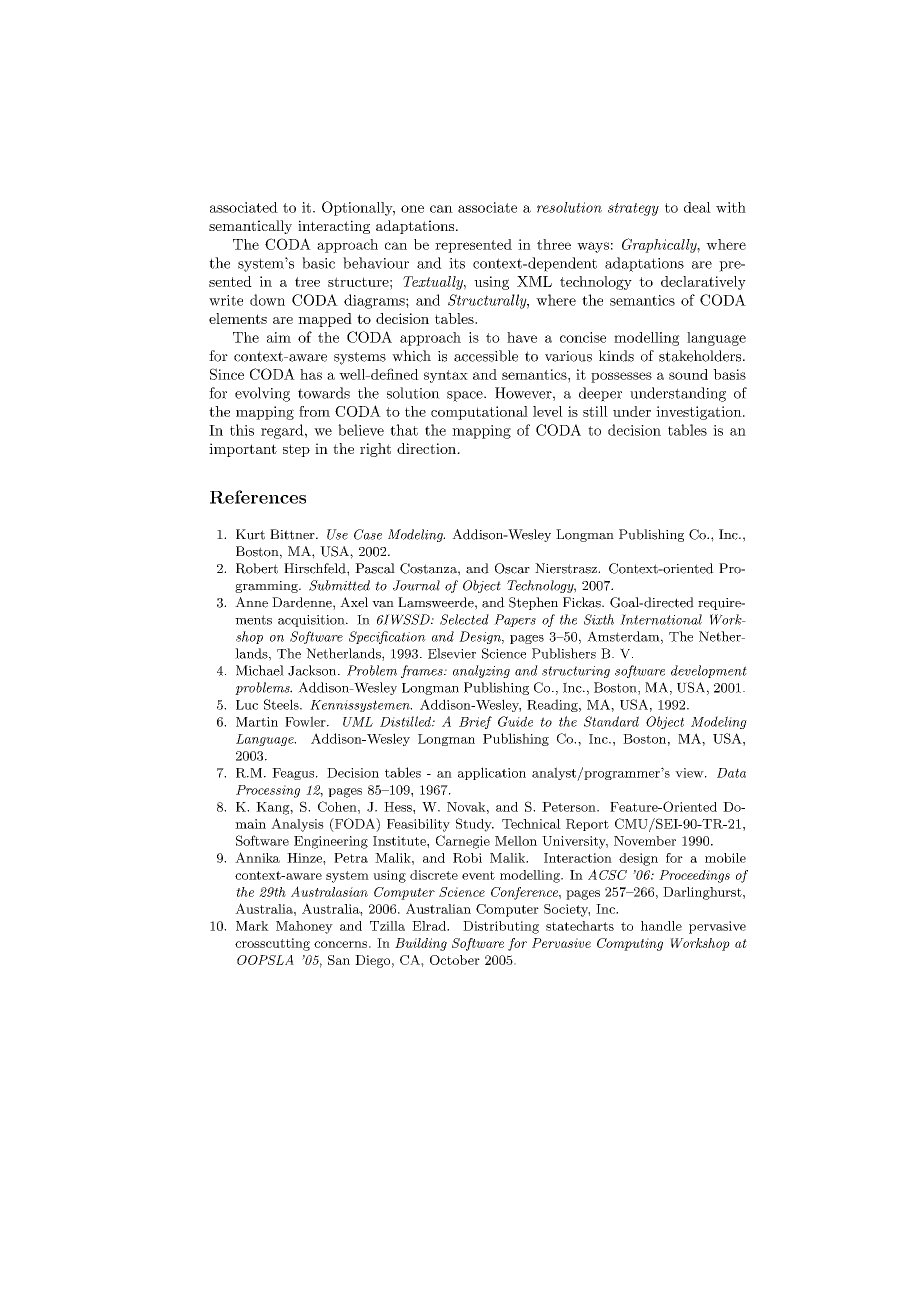 Image resolution: width=924 pixels, height=1308 pixels. I want to click on International, so click(661, 619).
